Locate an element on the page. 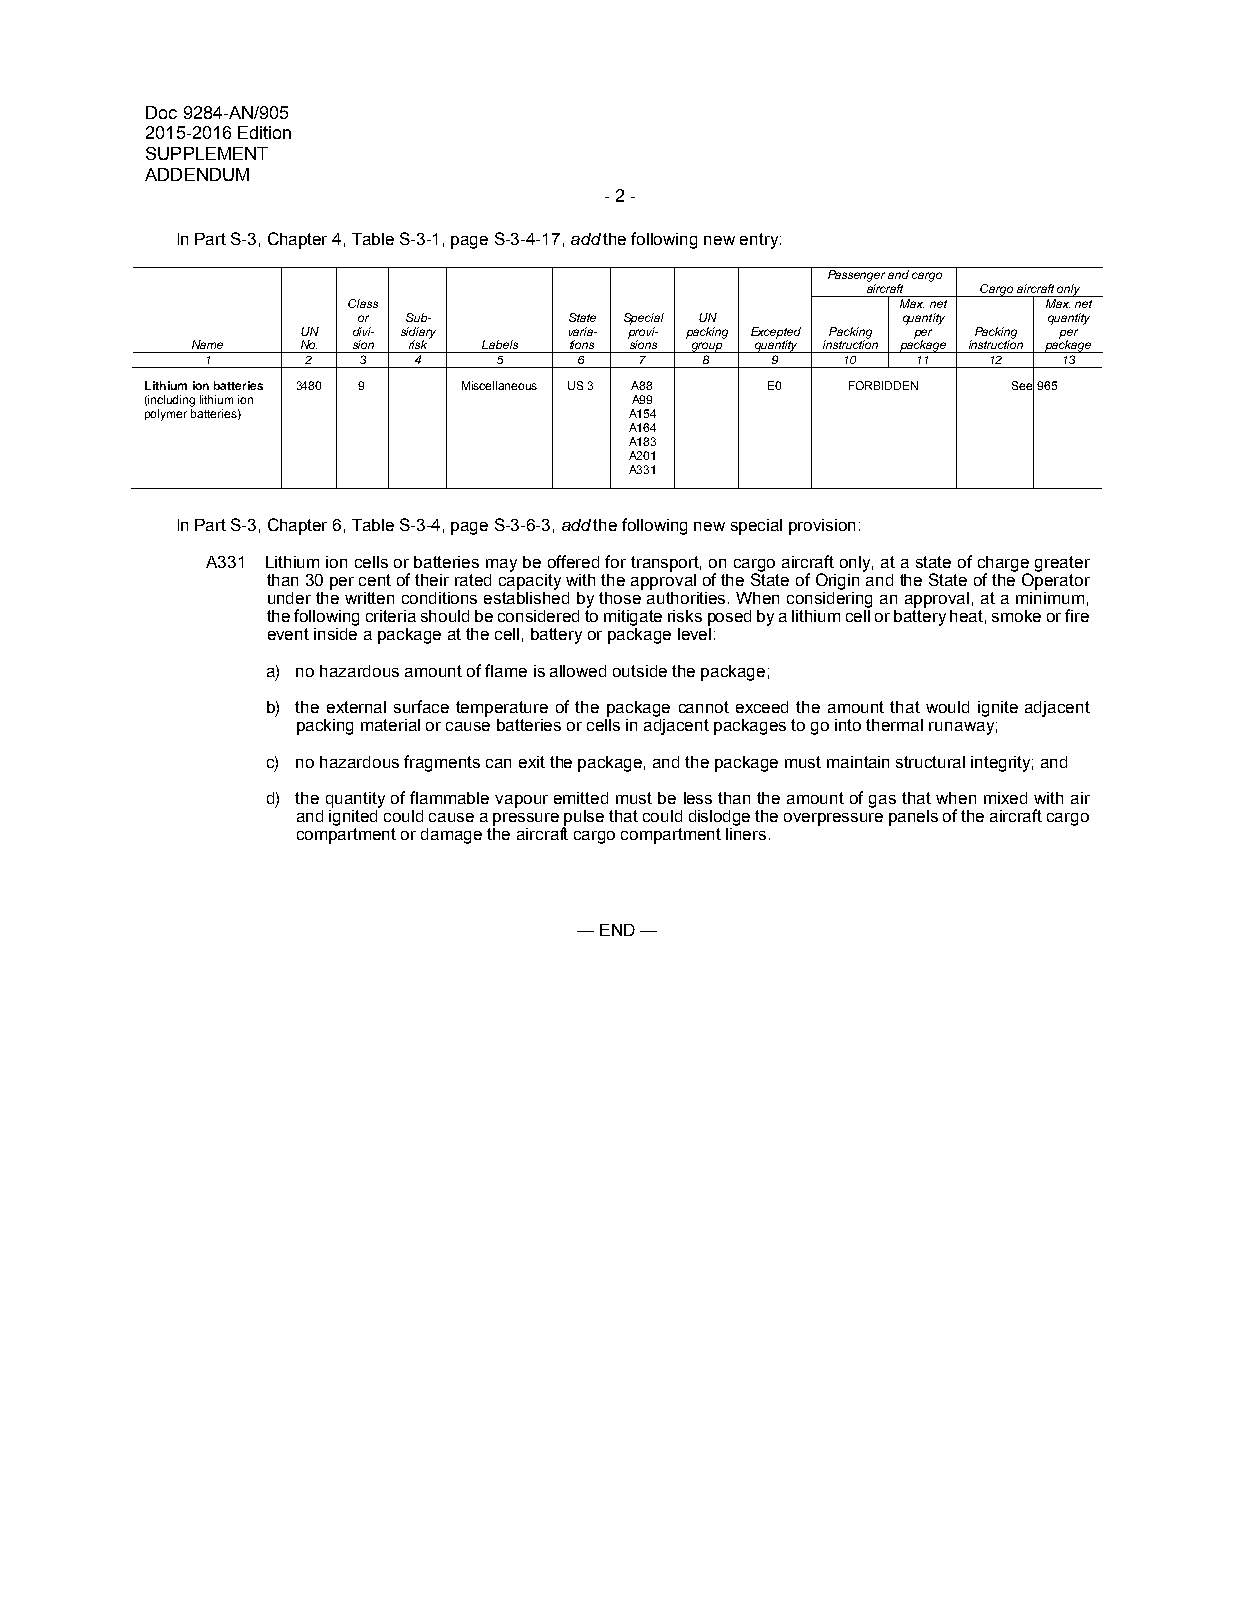 The height and width of the page is (1599, 1235). See is located at coordinates (1023, 386).
